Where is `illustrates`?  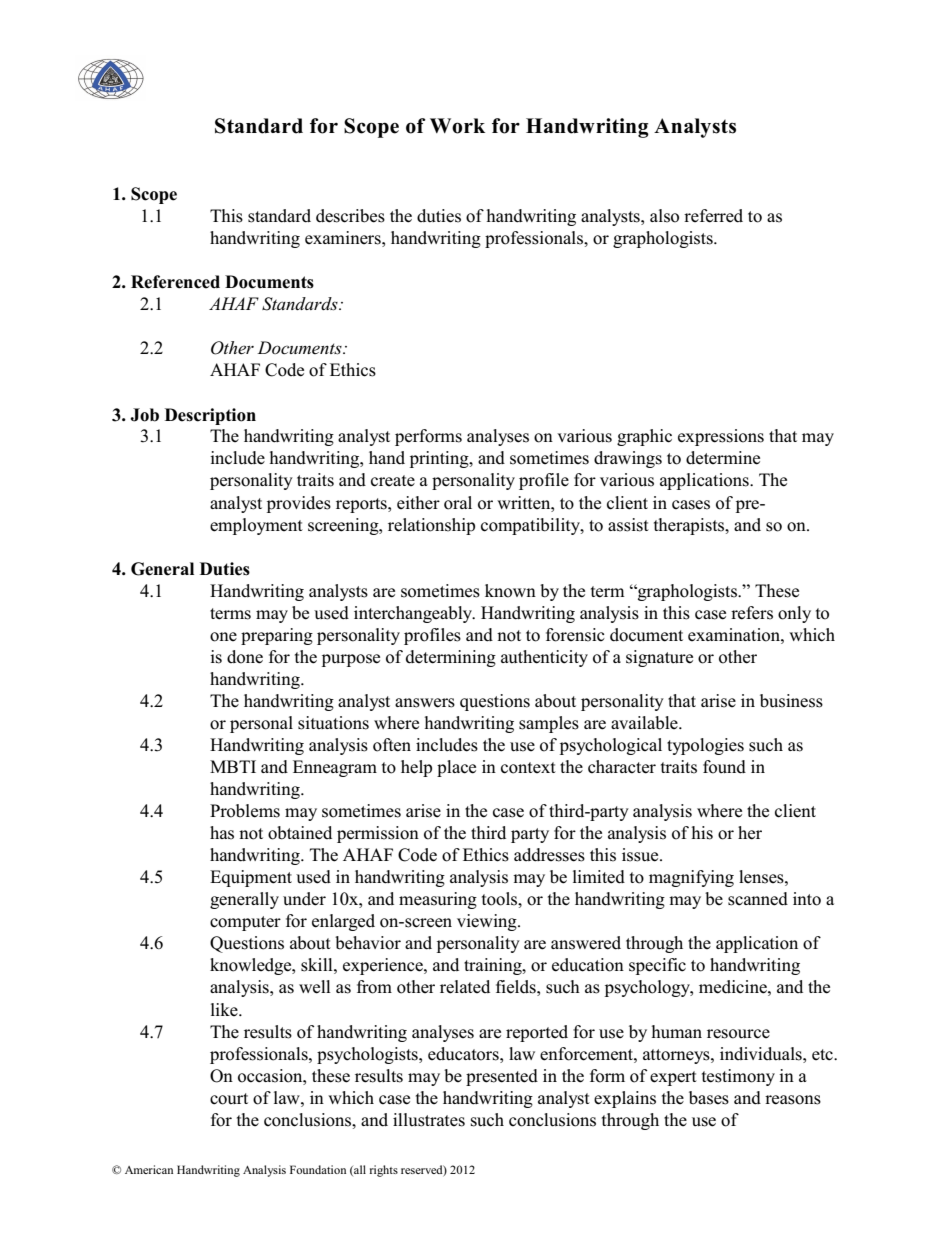 illustrates is located at coordinates (429, 1120).
